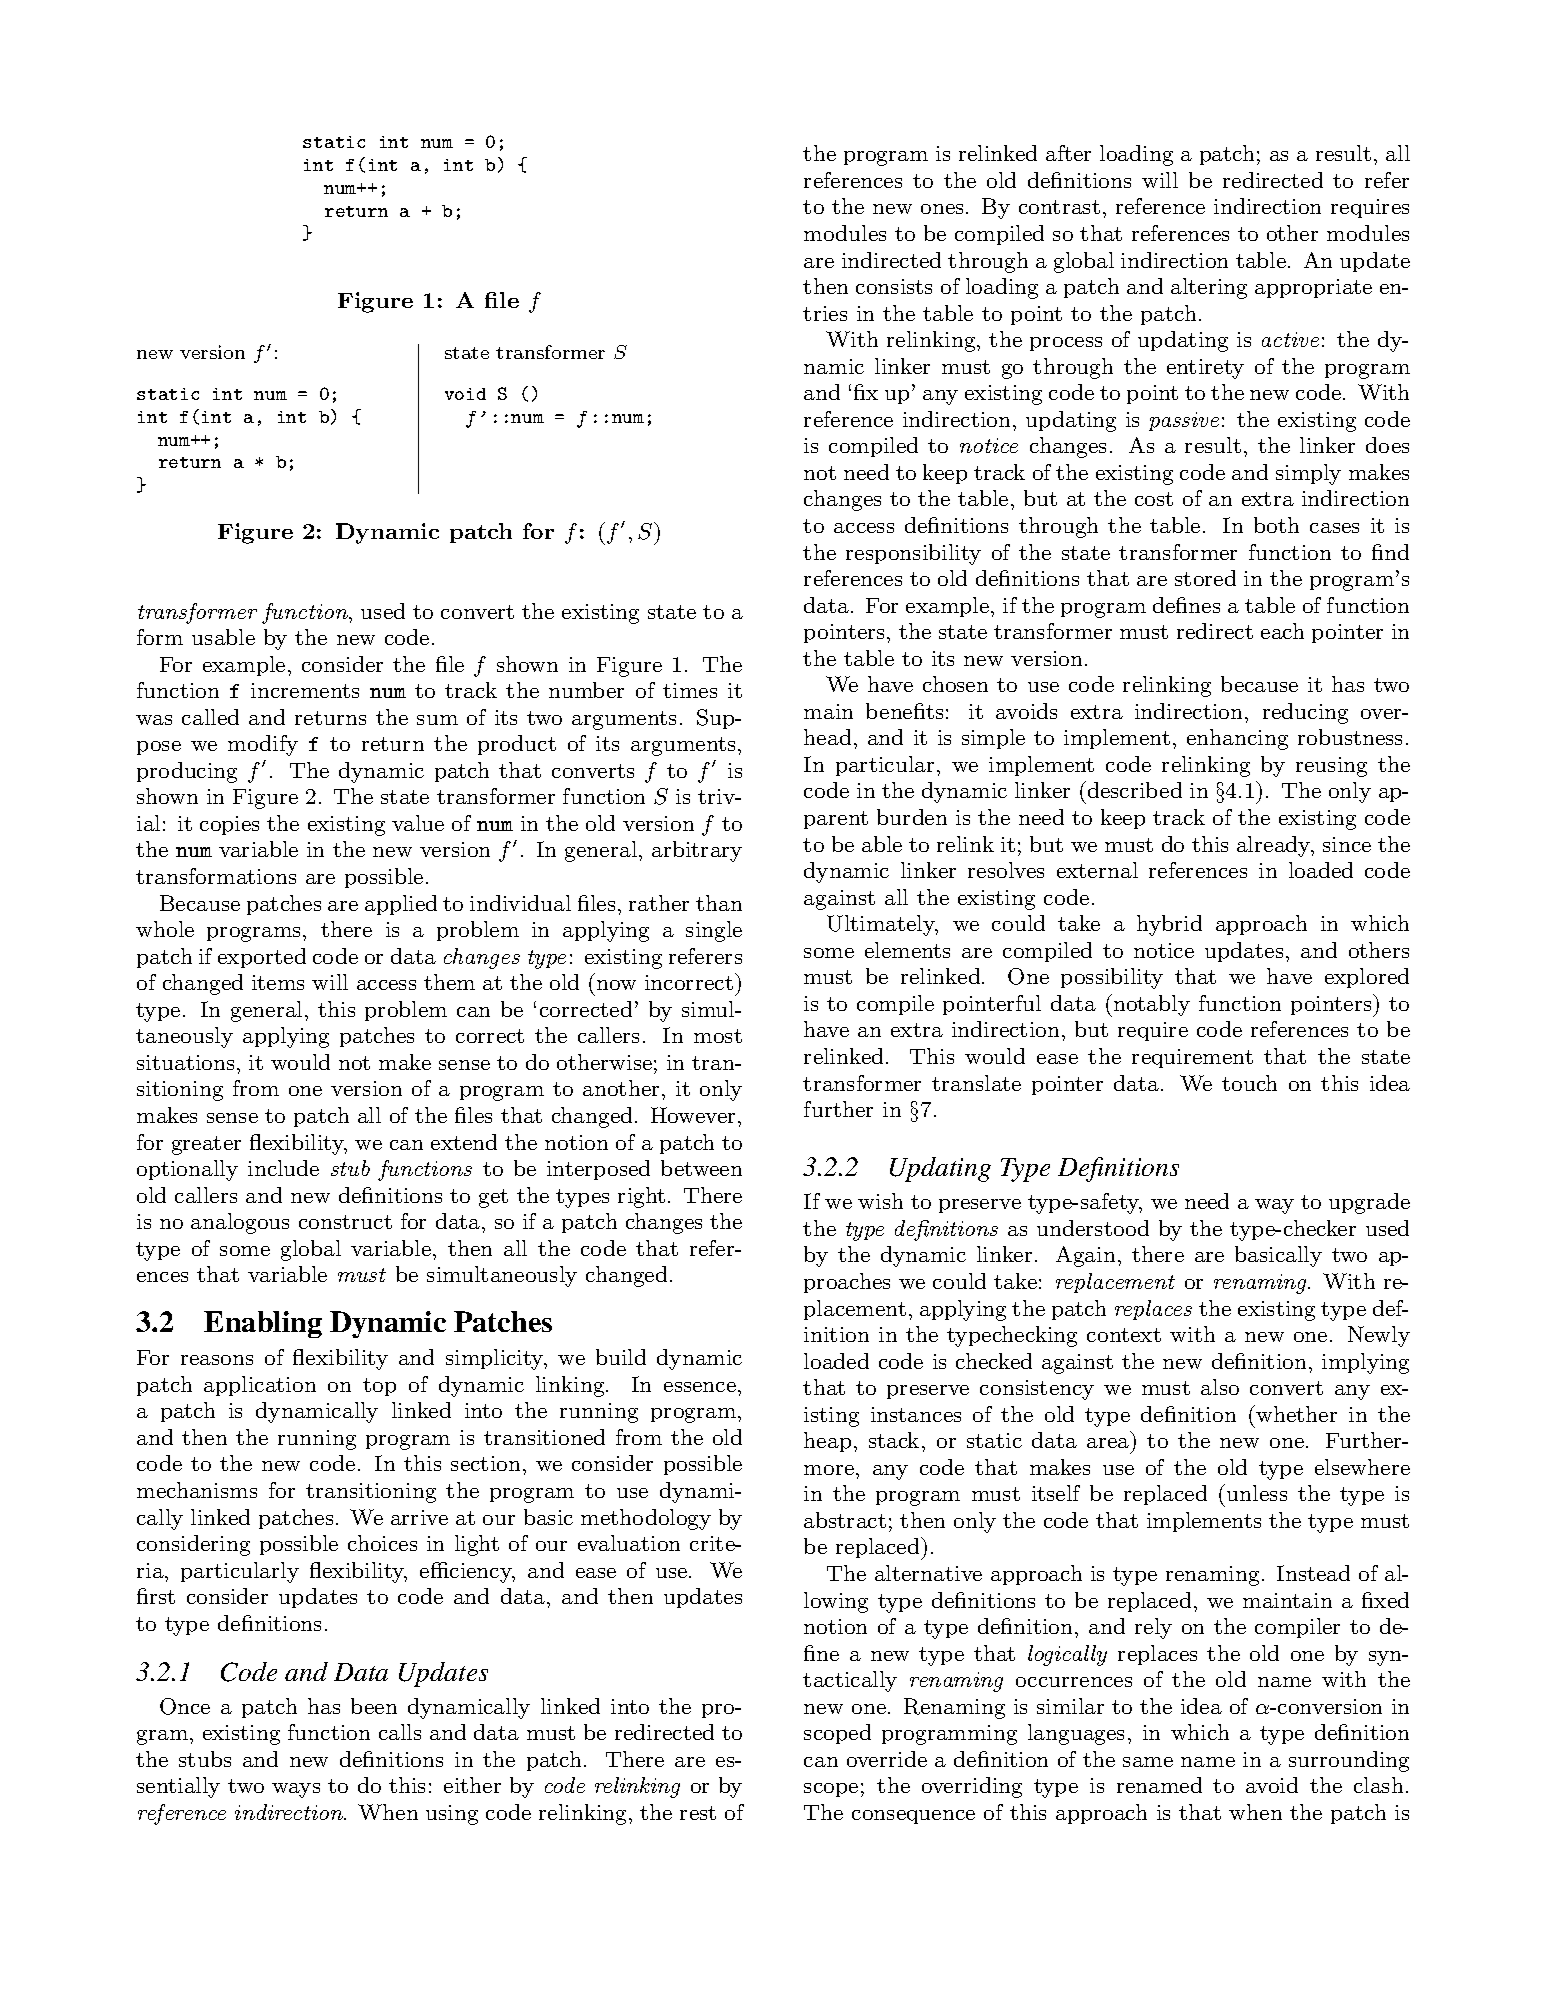 Image resolution: width=1553 pixels, height=2010 pixels. What do you see at coordinates (1369, 1203) in the image?
I see `upgrade` at bounding box center [1369, 1203].
